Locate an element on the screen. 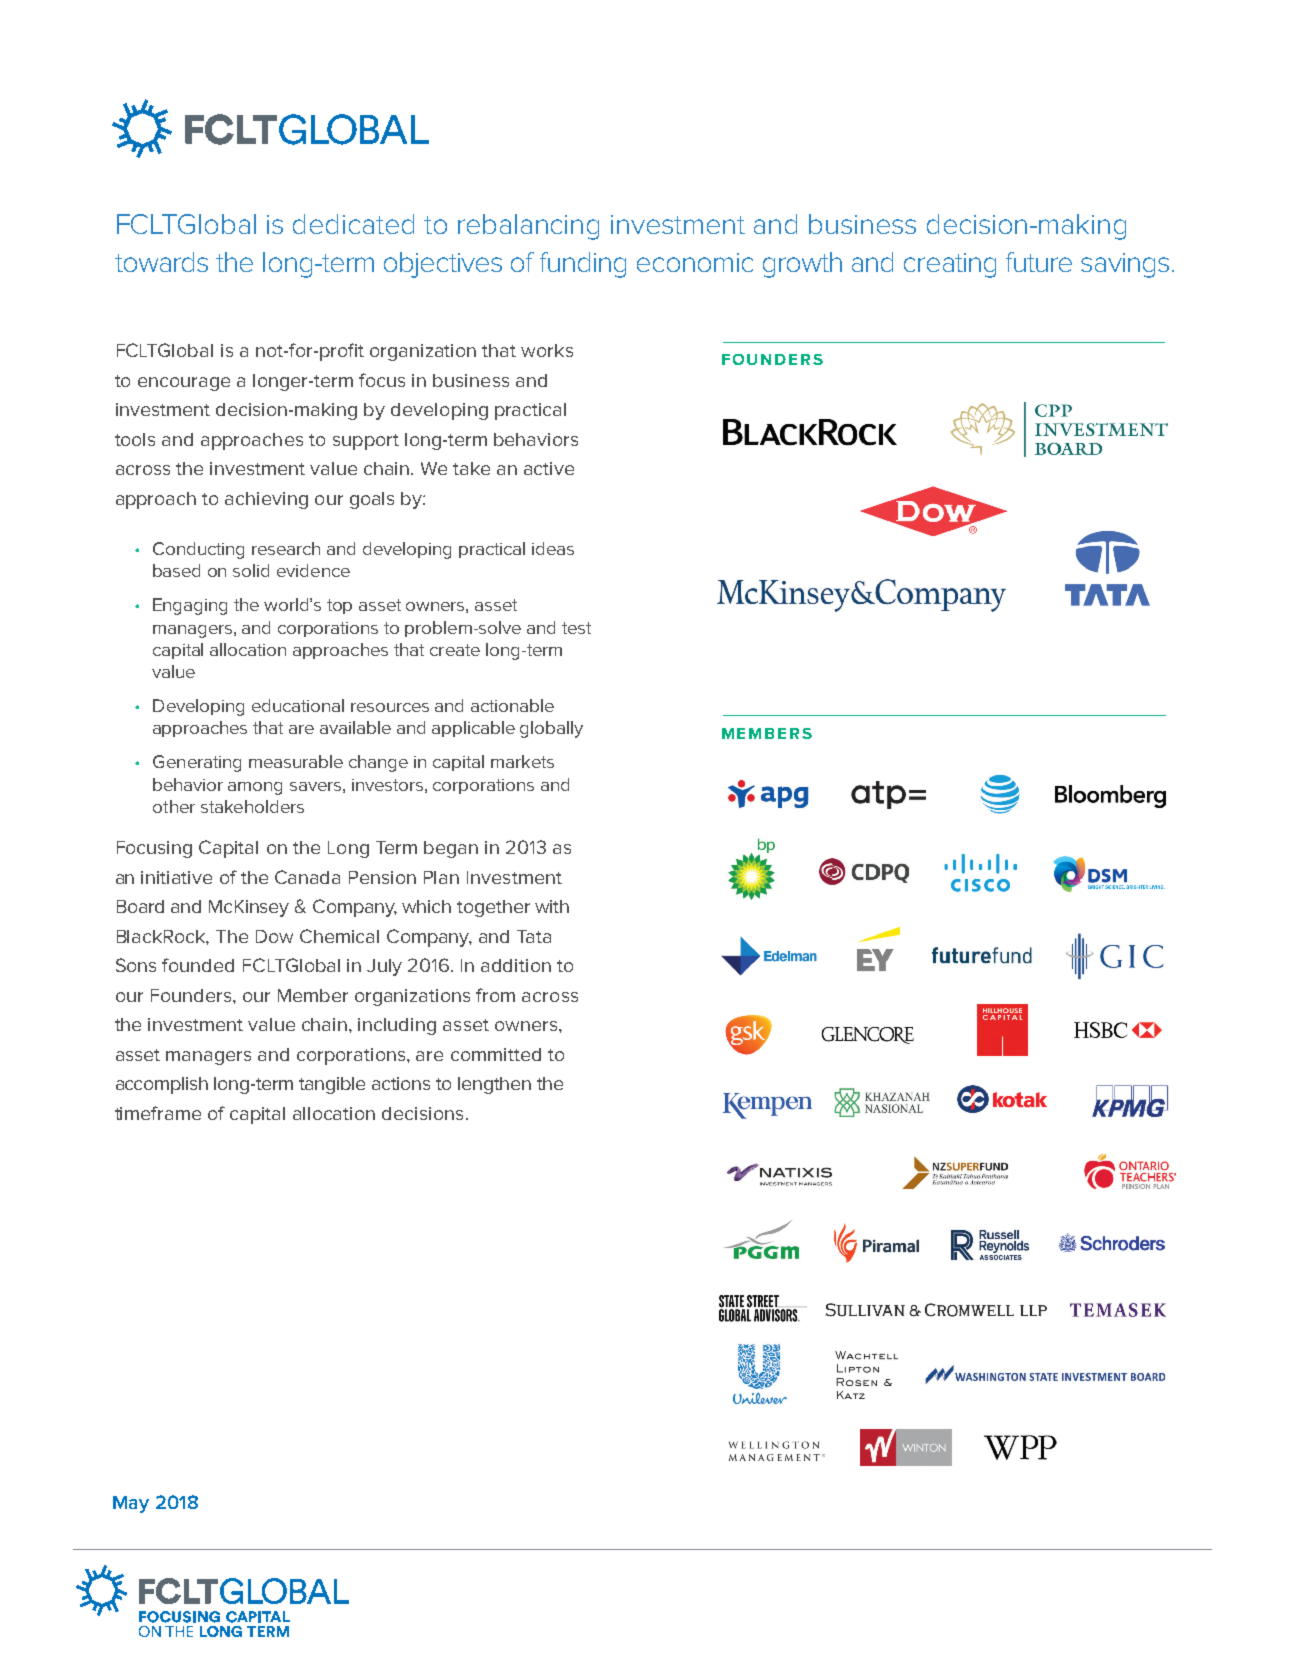 The width and height of the screenshot is (1289, 1668). Tata is located at coordinates (534, 936).
